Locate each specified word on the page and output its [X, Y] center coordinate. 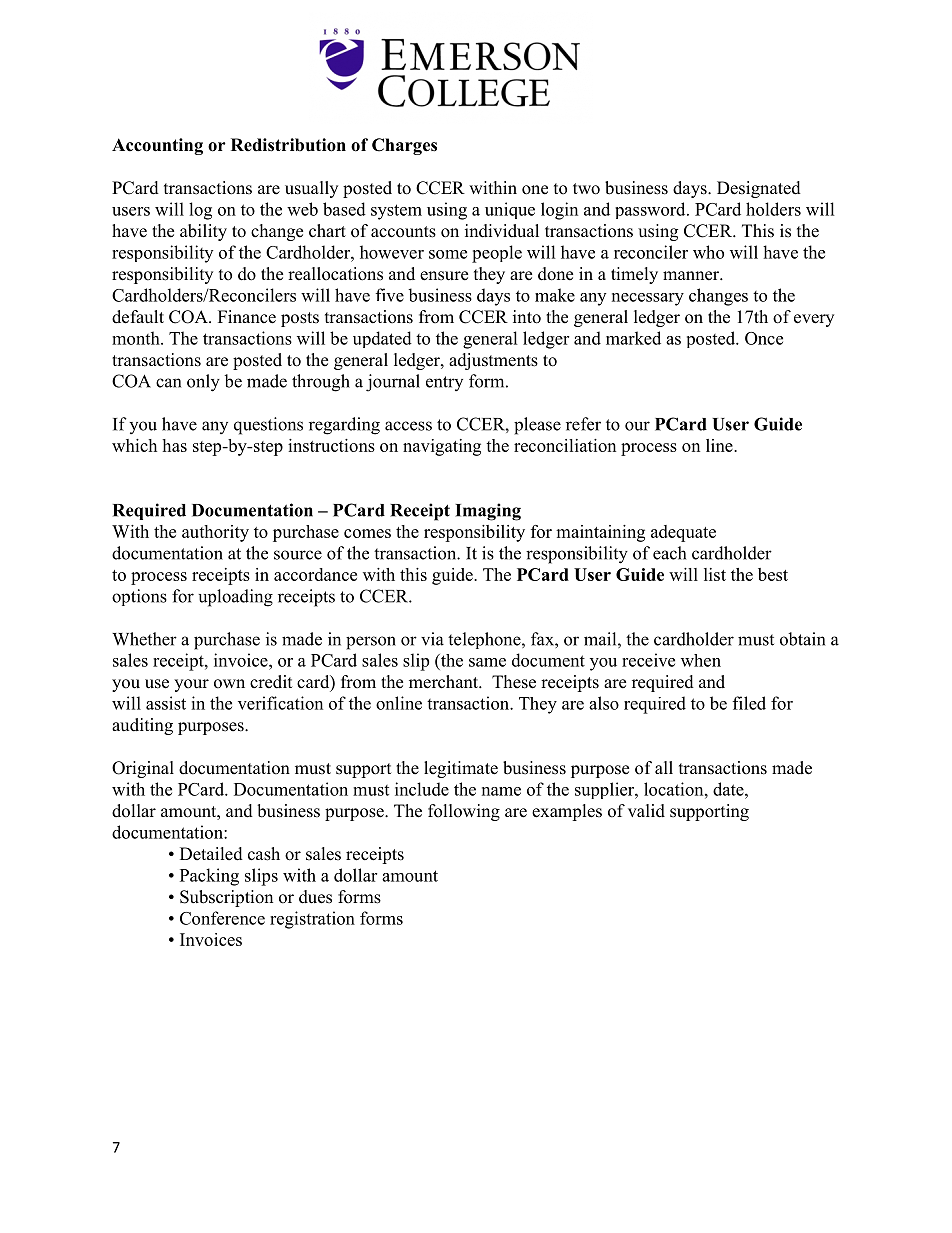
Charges [404, 146]
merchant [445, 682]
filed [749, 703]
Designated [759, 189]
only [203, 383]
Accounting [157, 146]
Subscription [226, 898]
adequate [683, 533]
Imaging [488, 512]
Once [764, 338]
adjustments [493, 361]
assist [166, 703]
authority [215, 533]
